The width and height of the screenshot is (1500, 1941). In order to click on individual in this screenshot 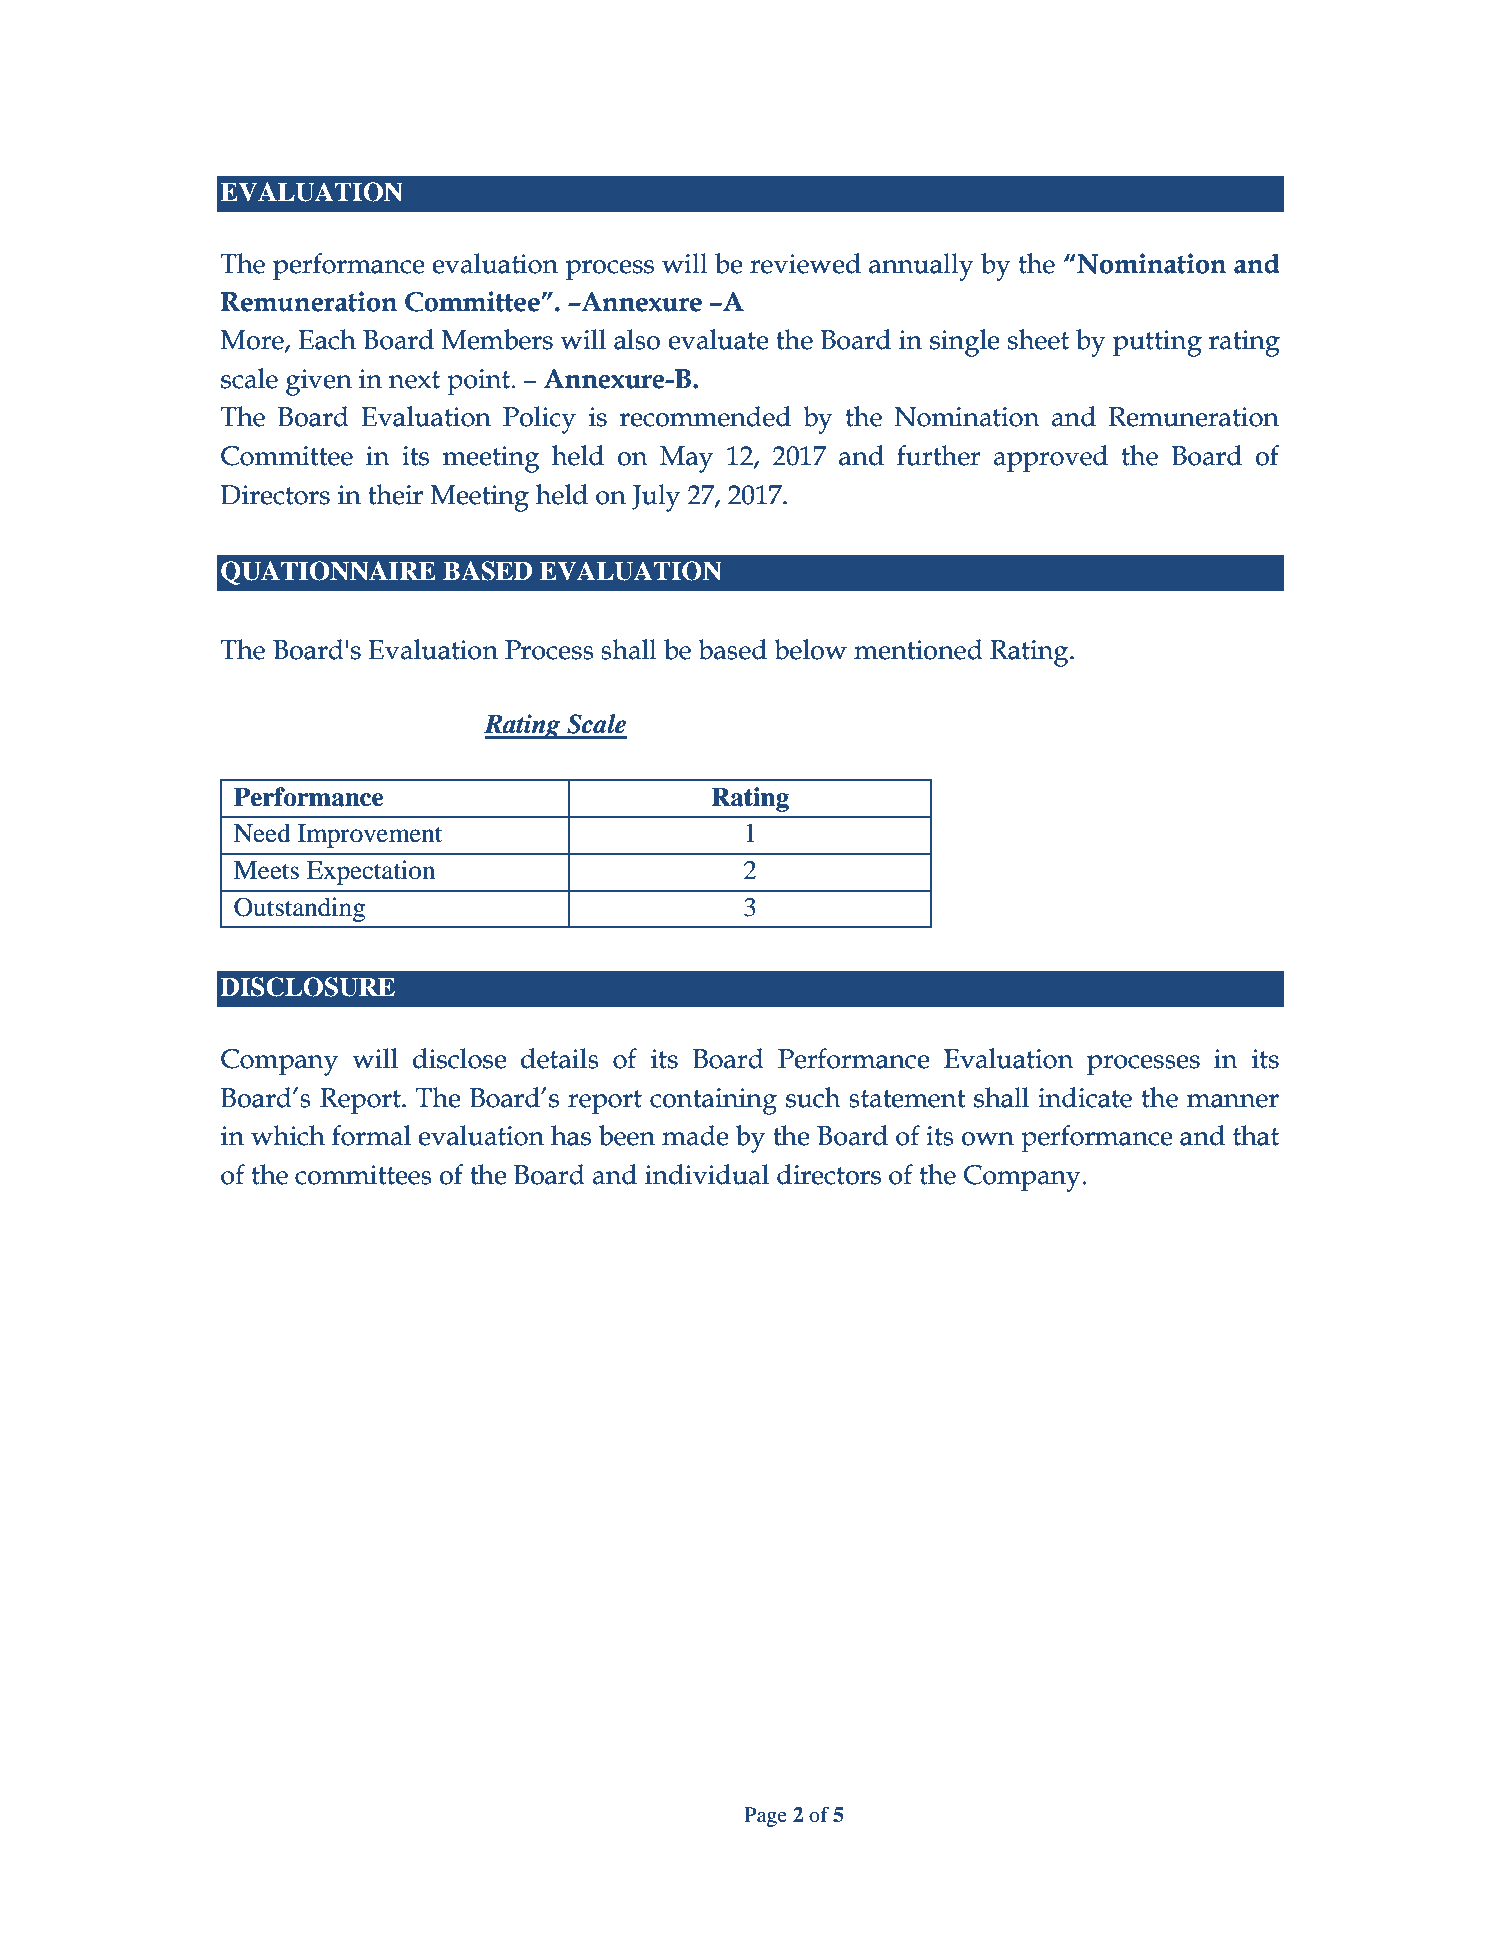, I will do `click(707, 1174)`.
